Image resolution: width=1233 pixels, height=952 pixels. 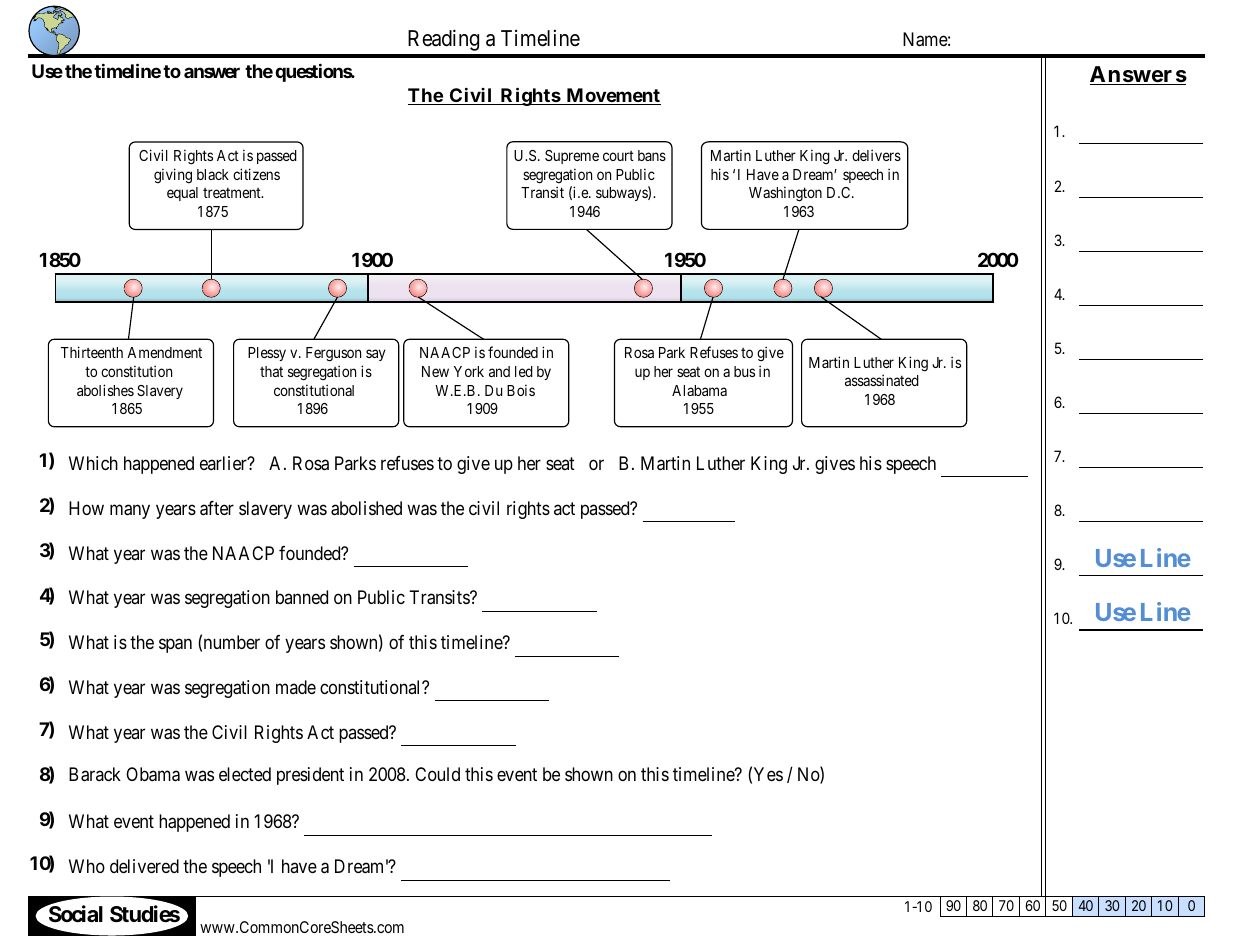 I want to click on Could, so click(x=437, y=774).
